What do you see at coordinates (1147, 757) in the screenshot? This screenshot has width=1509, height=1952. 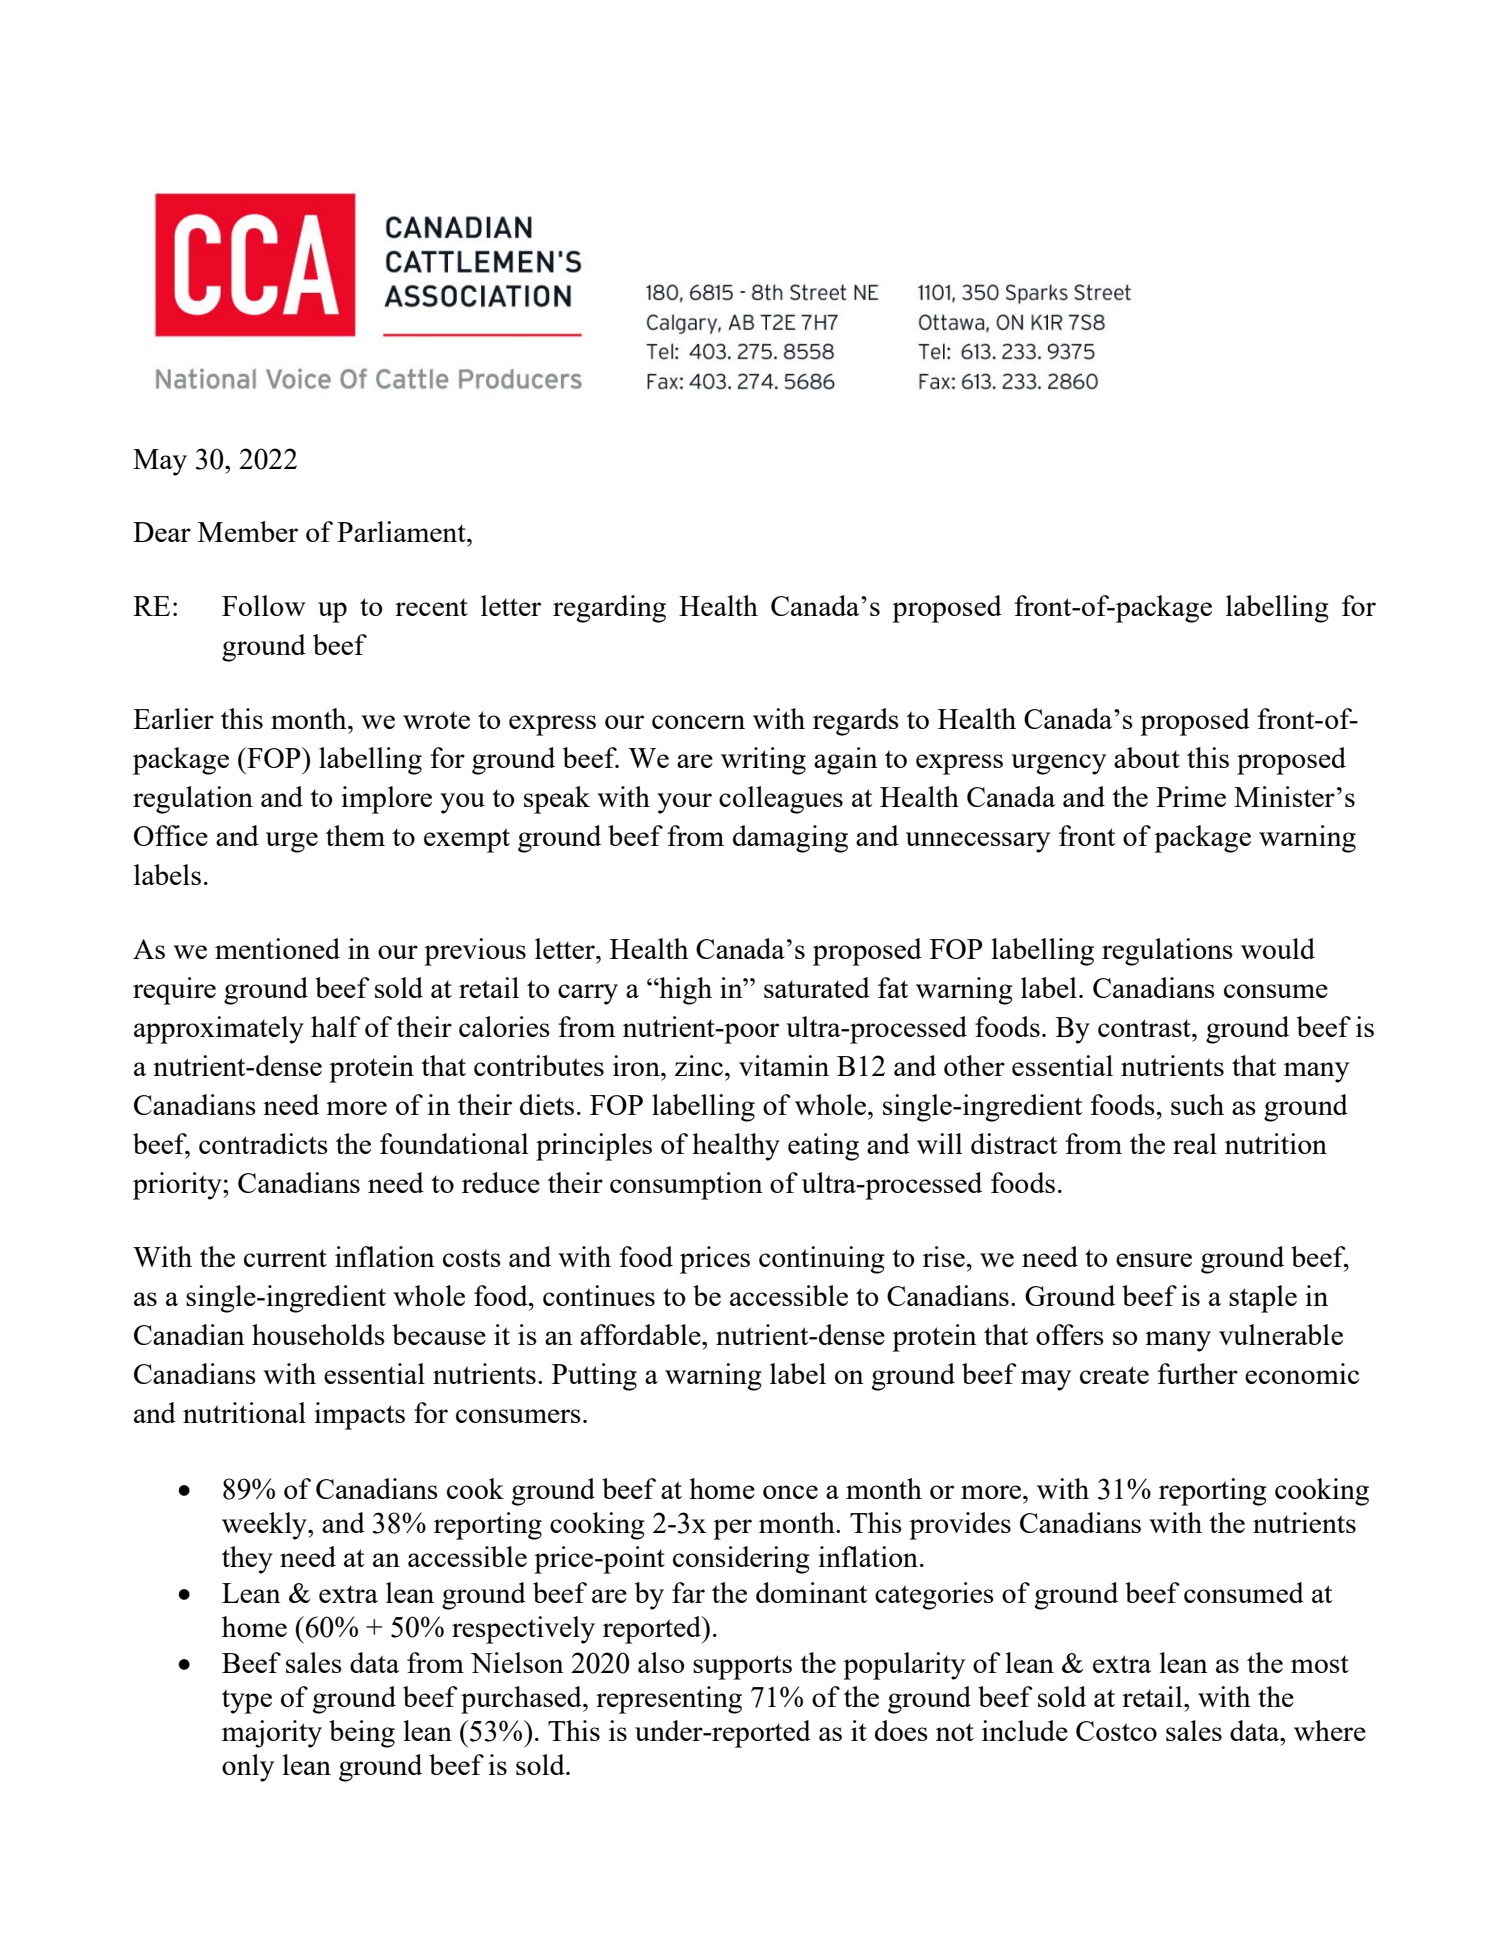 I see `about` at bounding box center [1147, 757].
